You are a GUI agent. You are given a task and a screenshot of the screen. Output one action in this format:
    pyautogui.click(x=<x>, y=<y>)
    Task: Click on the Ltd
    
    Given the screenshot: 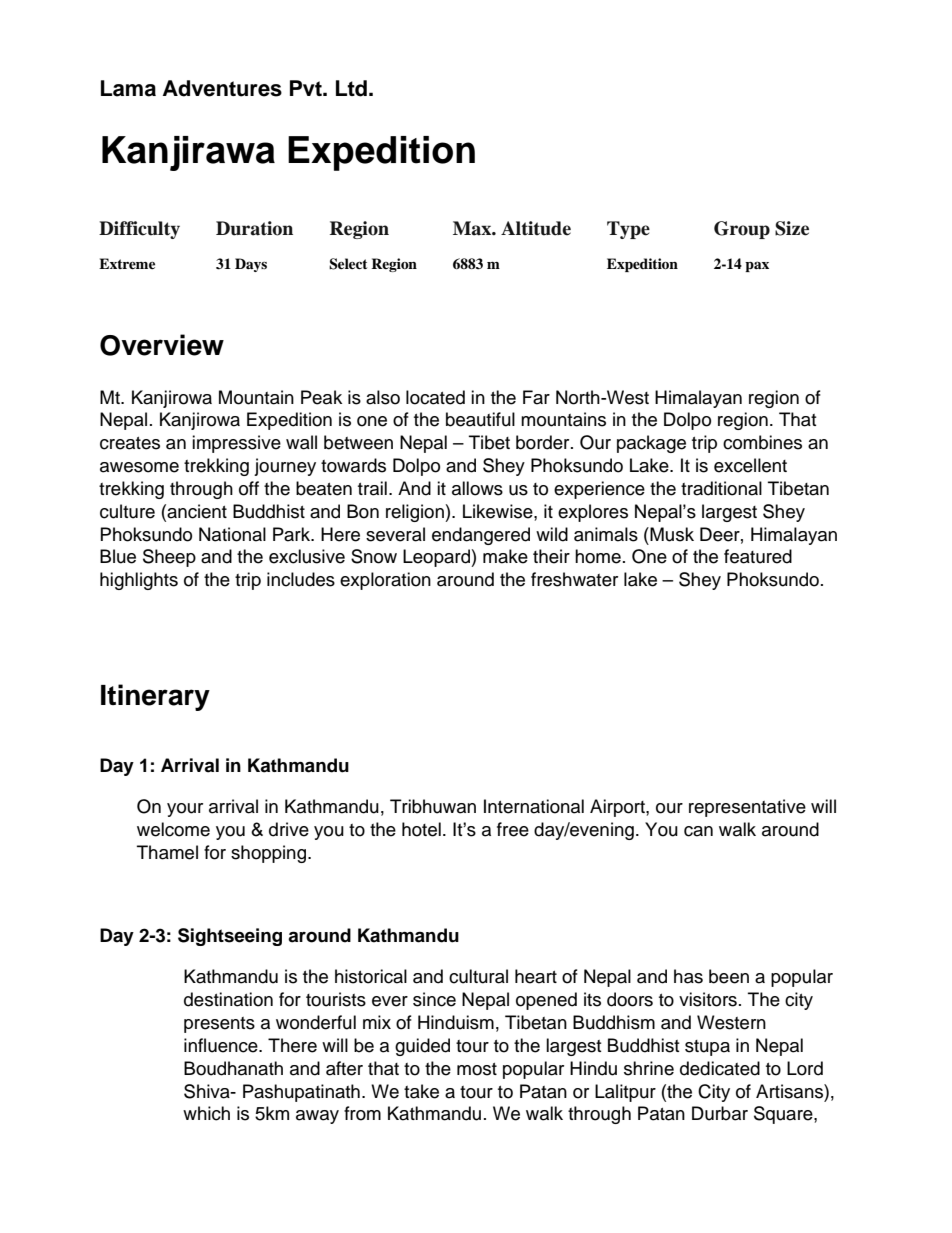 What is the action you would take?
    pyautogui.click(x=351, y=88)
